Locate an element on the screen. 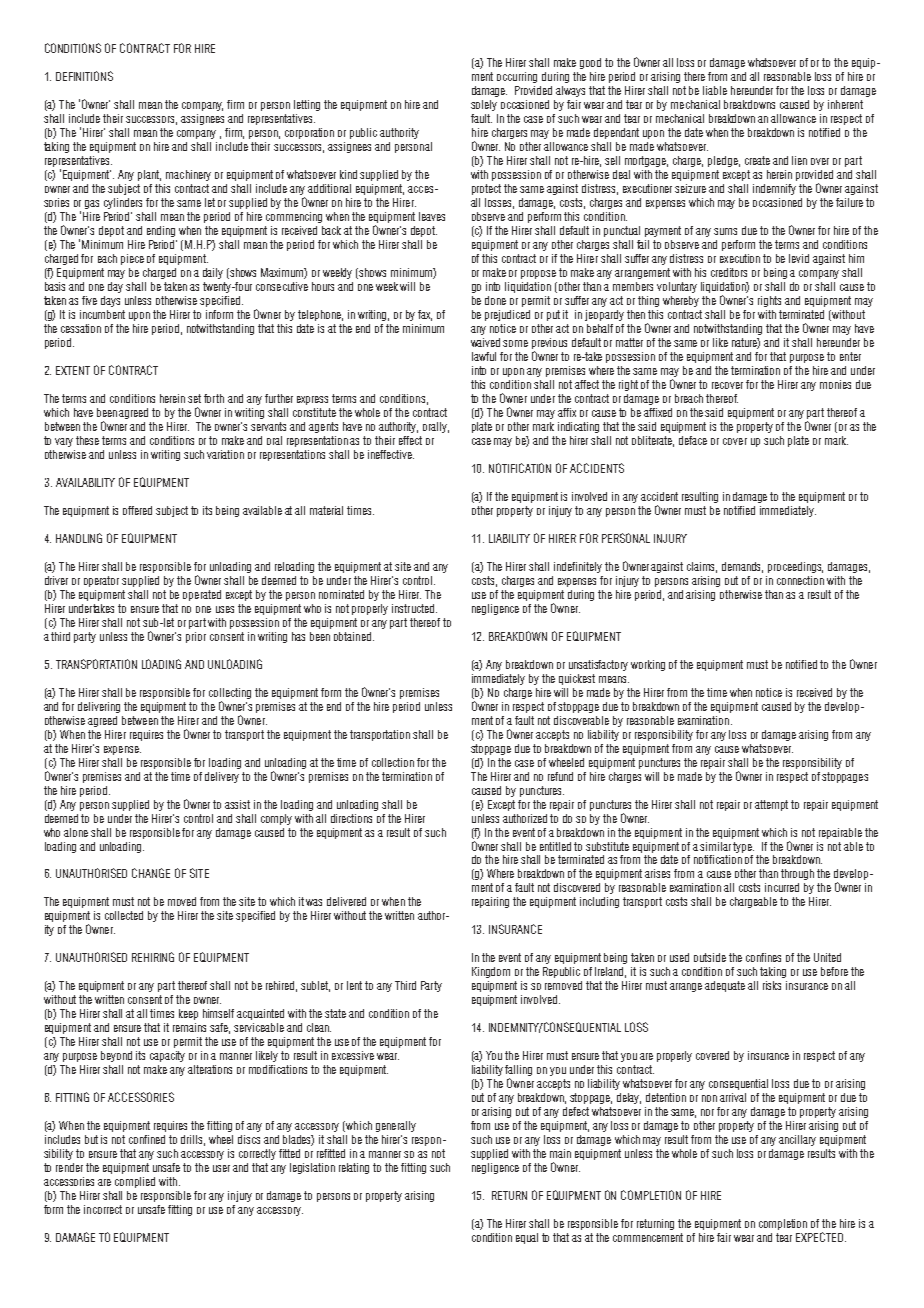 The image size is (924, 1308). CHANGE is located at coordinates (151, 873).
